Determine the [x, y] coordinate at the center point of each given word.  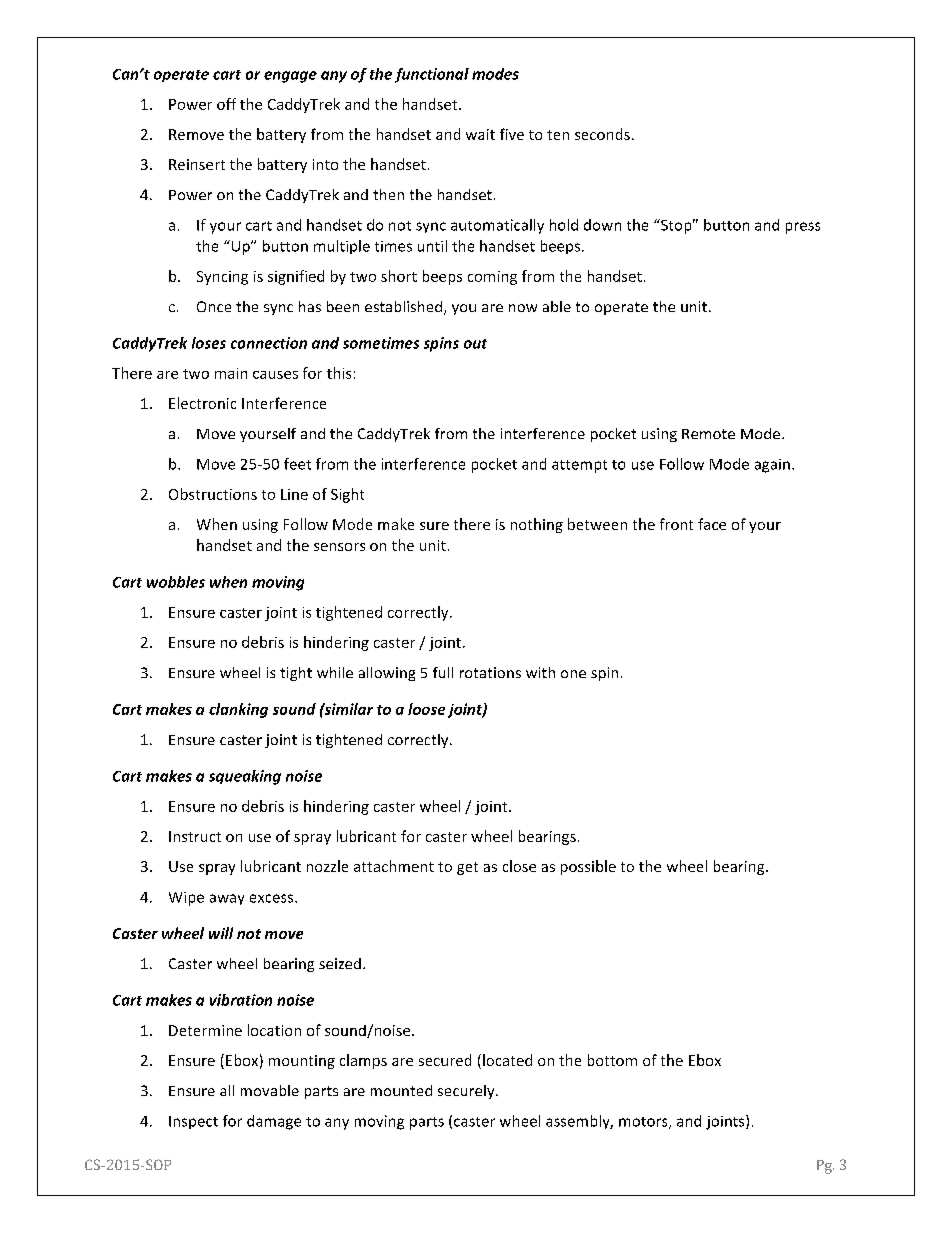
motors [644, 1123]
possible [588, 867]
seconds [602, 134]
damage [274, 1122]
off [226, 104]
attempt [579, 466]
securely [467, 1092]
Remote [708, 434]
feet [297, 464]
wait [480, 134]
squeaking [245, 777]
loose [426, 709]
